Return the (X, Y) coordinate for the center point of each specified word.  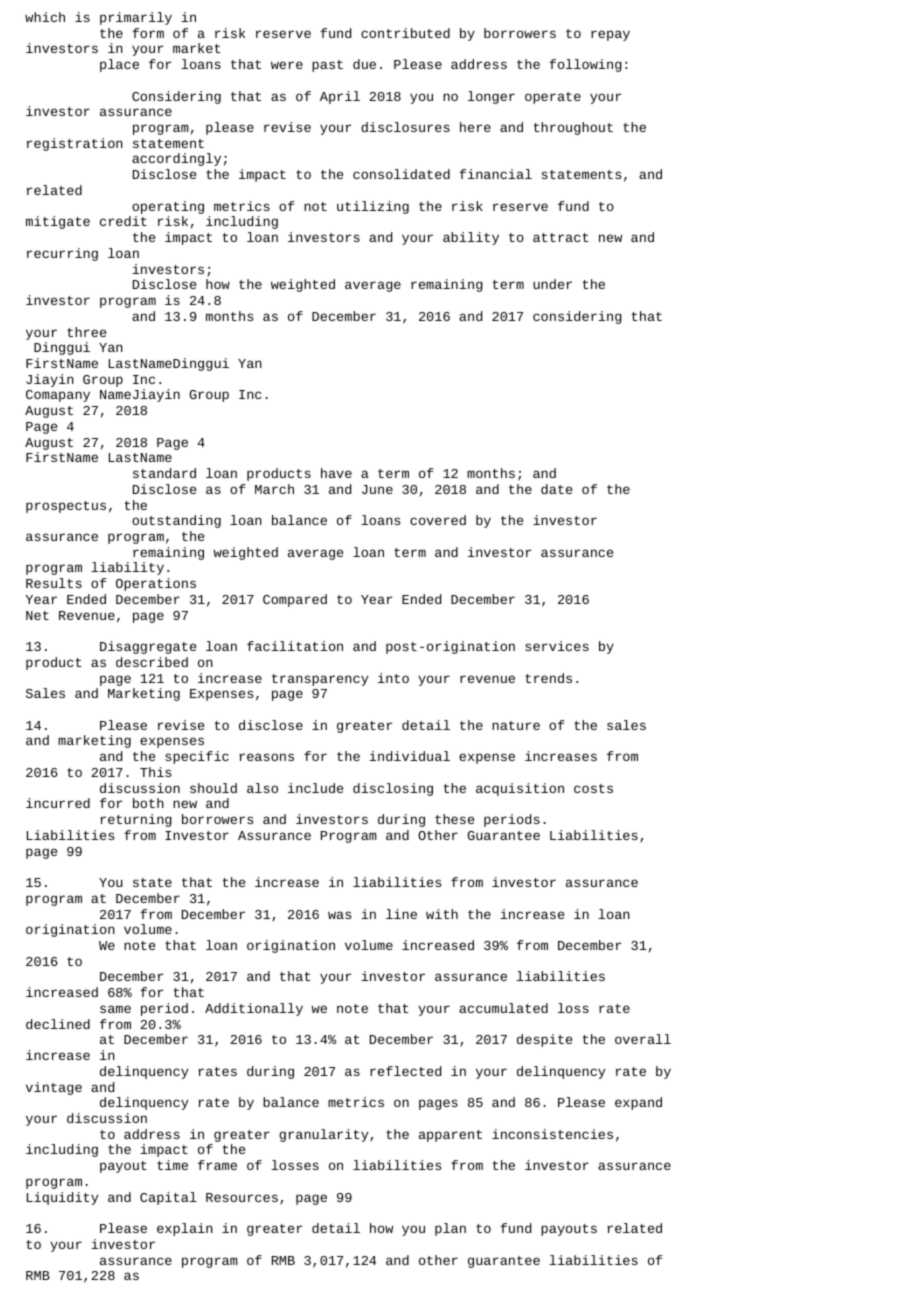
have (336, 473)
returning (136, 820)
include (315, 788)
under (552, 284)
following (585, 65)
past (327, 66)
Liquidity (62, 1198)
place (119, 65)
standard (164, 473)
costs (593, 788)
